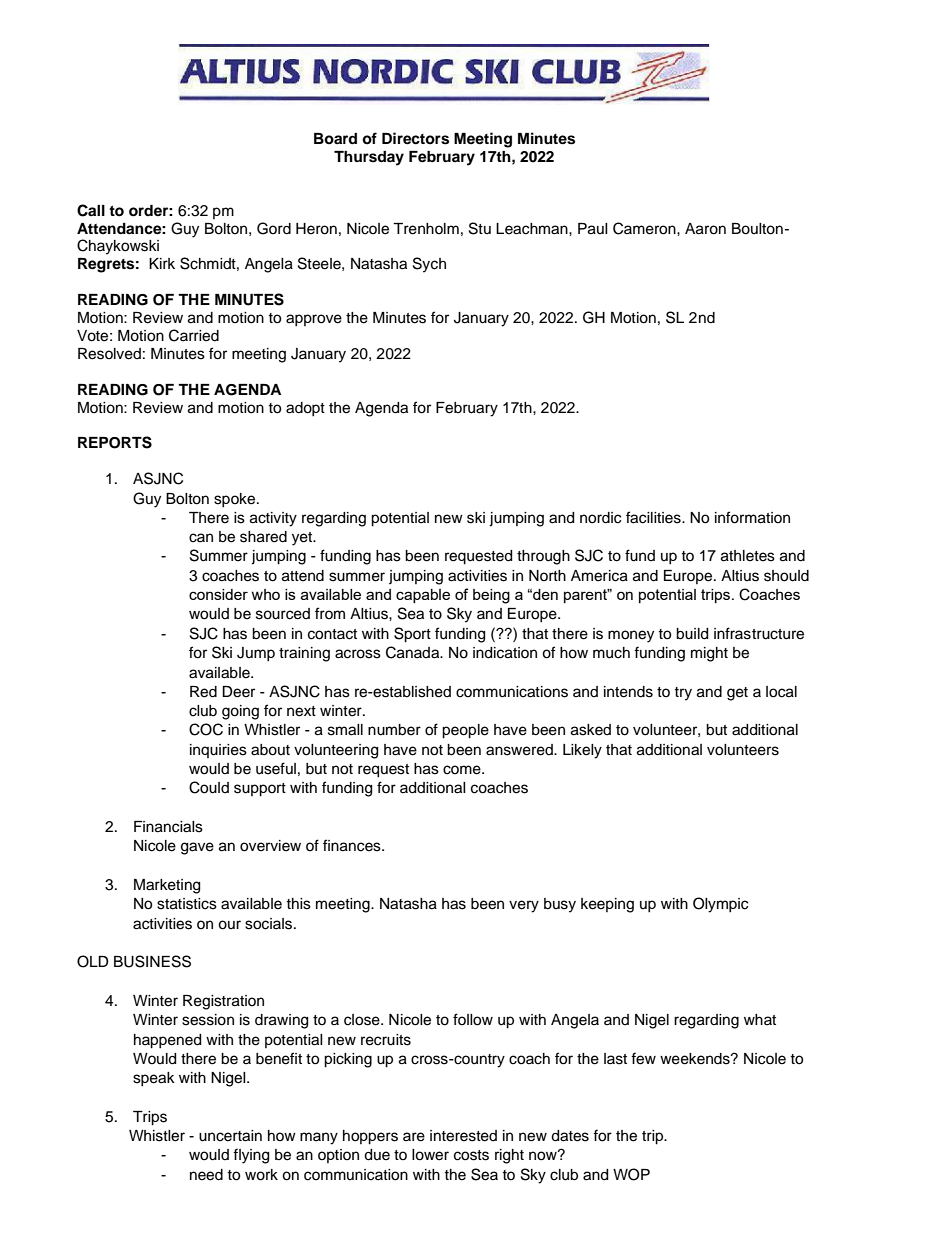  I want to click on need, so click(206, 1175).
